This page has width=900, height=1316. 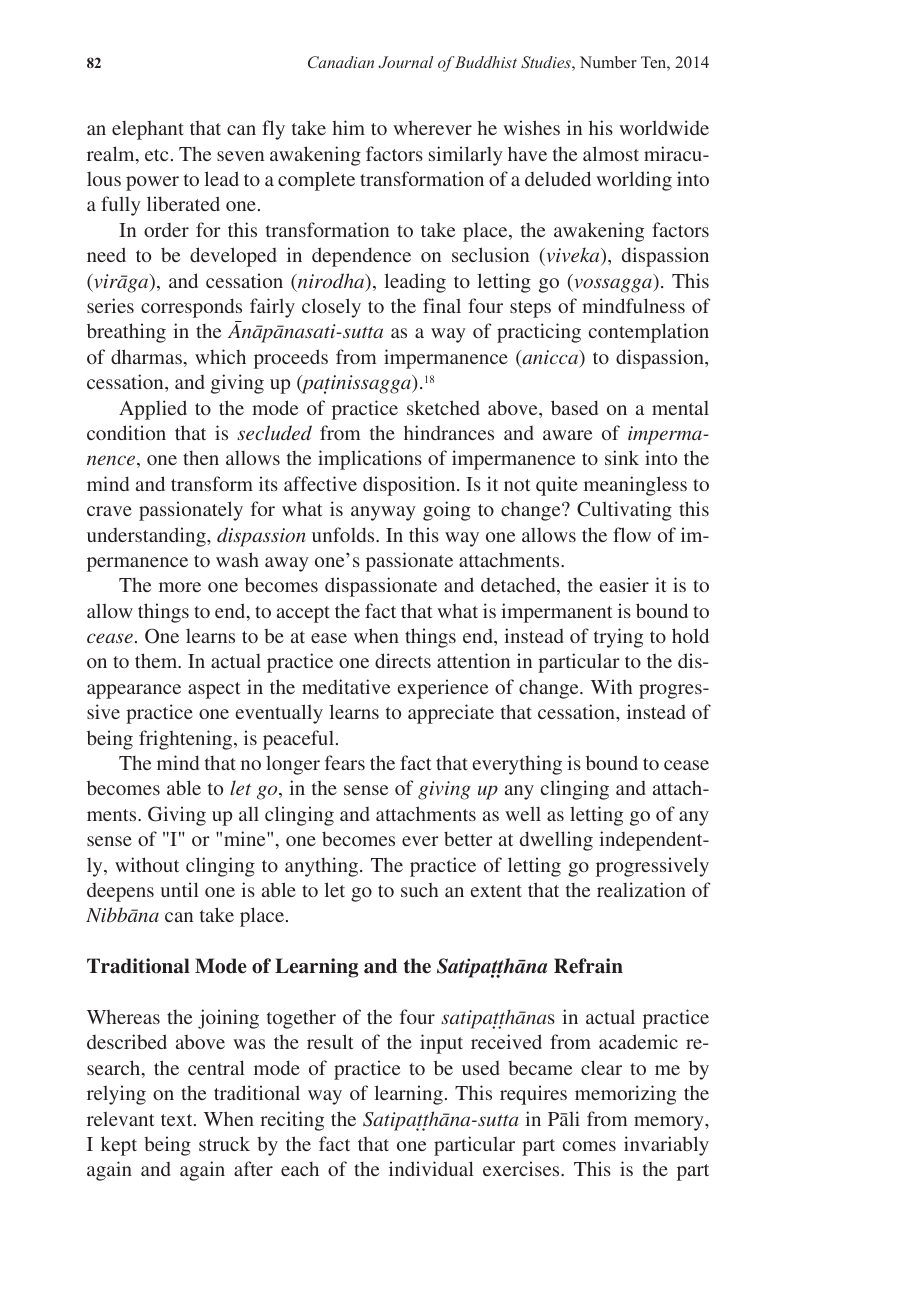 I want to click on then, so click(x=201, y=458).
